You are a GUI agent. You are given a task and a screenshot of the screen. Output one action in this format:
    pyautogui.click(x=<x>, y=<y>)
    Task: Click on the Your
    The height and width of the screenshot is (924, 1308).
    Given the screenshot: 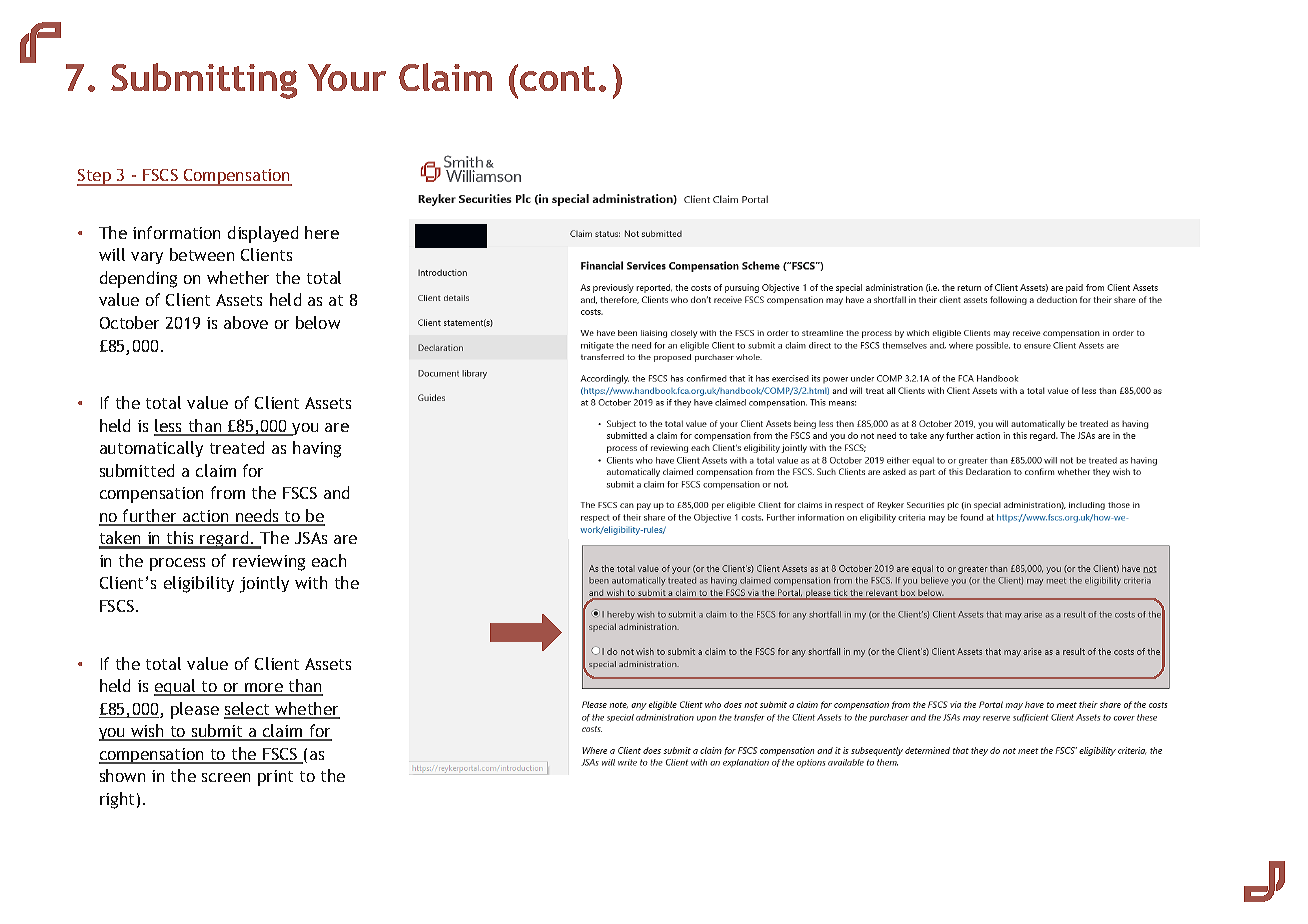 What is the action you would take?
    pyautogui.click(x=347, y=77)
